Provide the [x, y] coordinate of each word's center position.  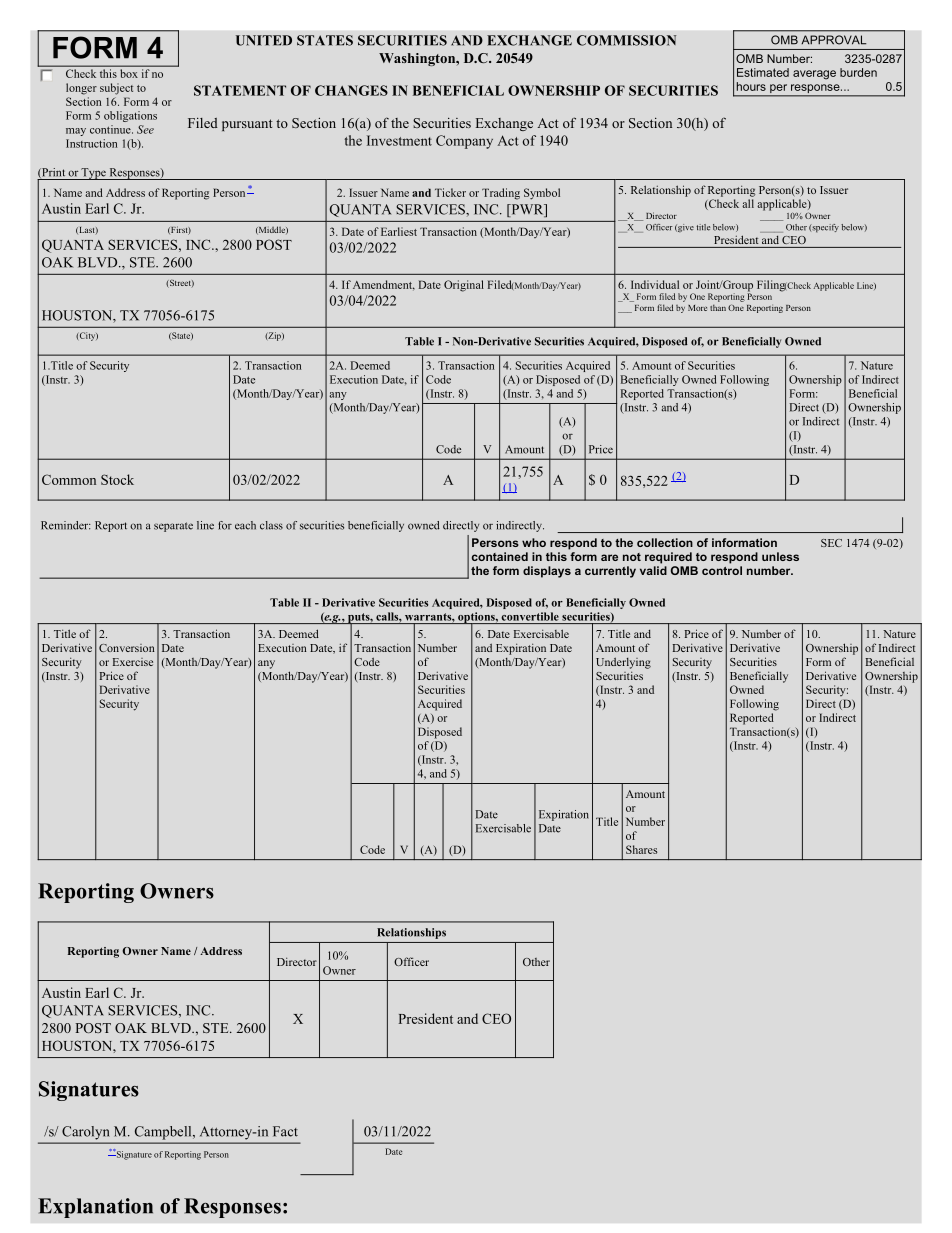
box [129, 73]
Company [464, 142]
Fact [285, 1131]
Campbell [164, 1133]
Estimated [763, 72]
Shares [641, 849]
